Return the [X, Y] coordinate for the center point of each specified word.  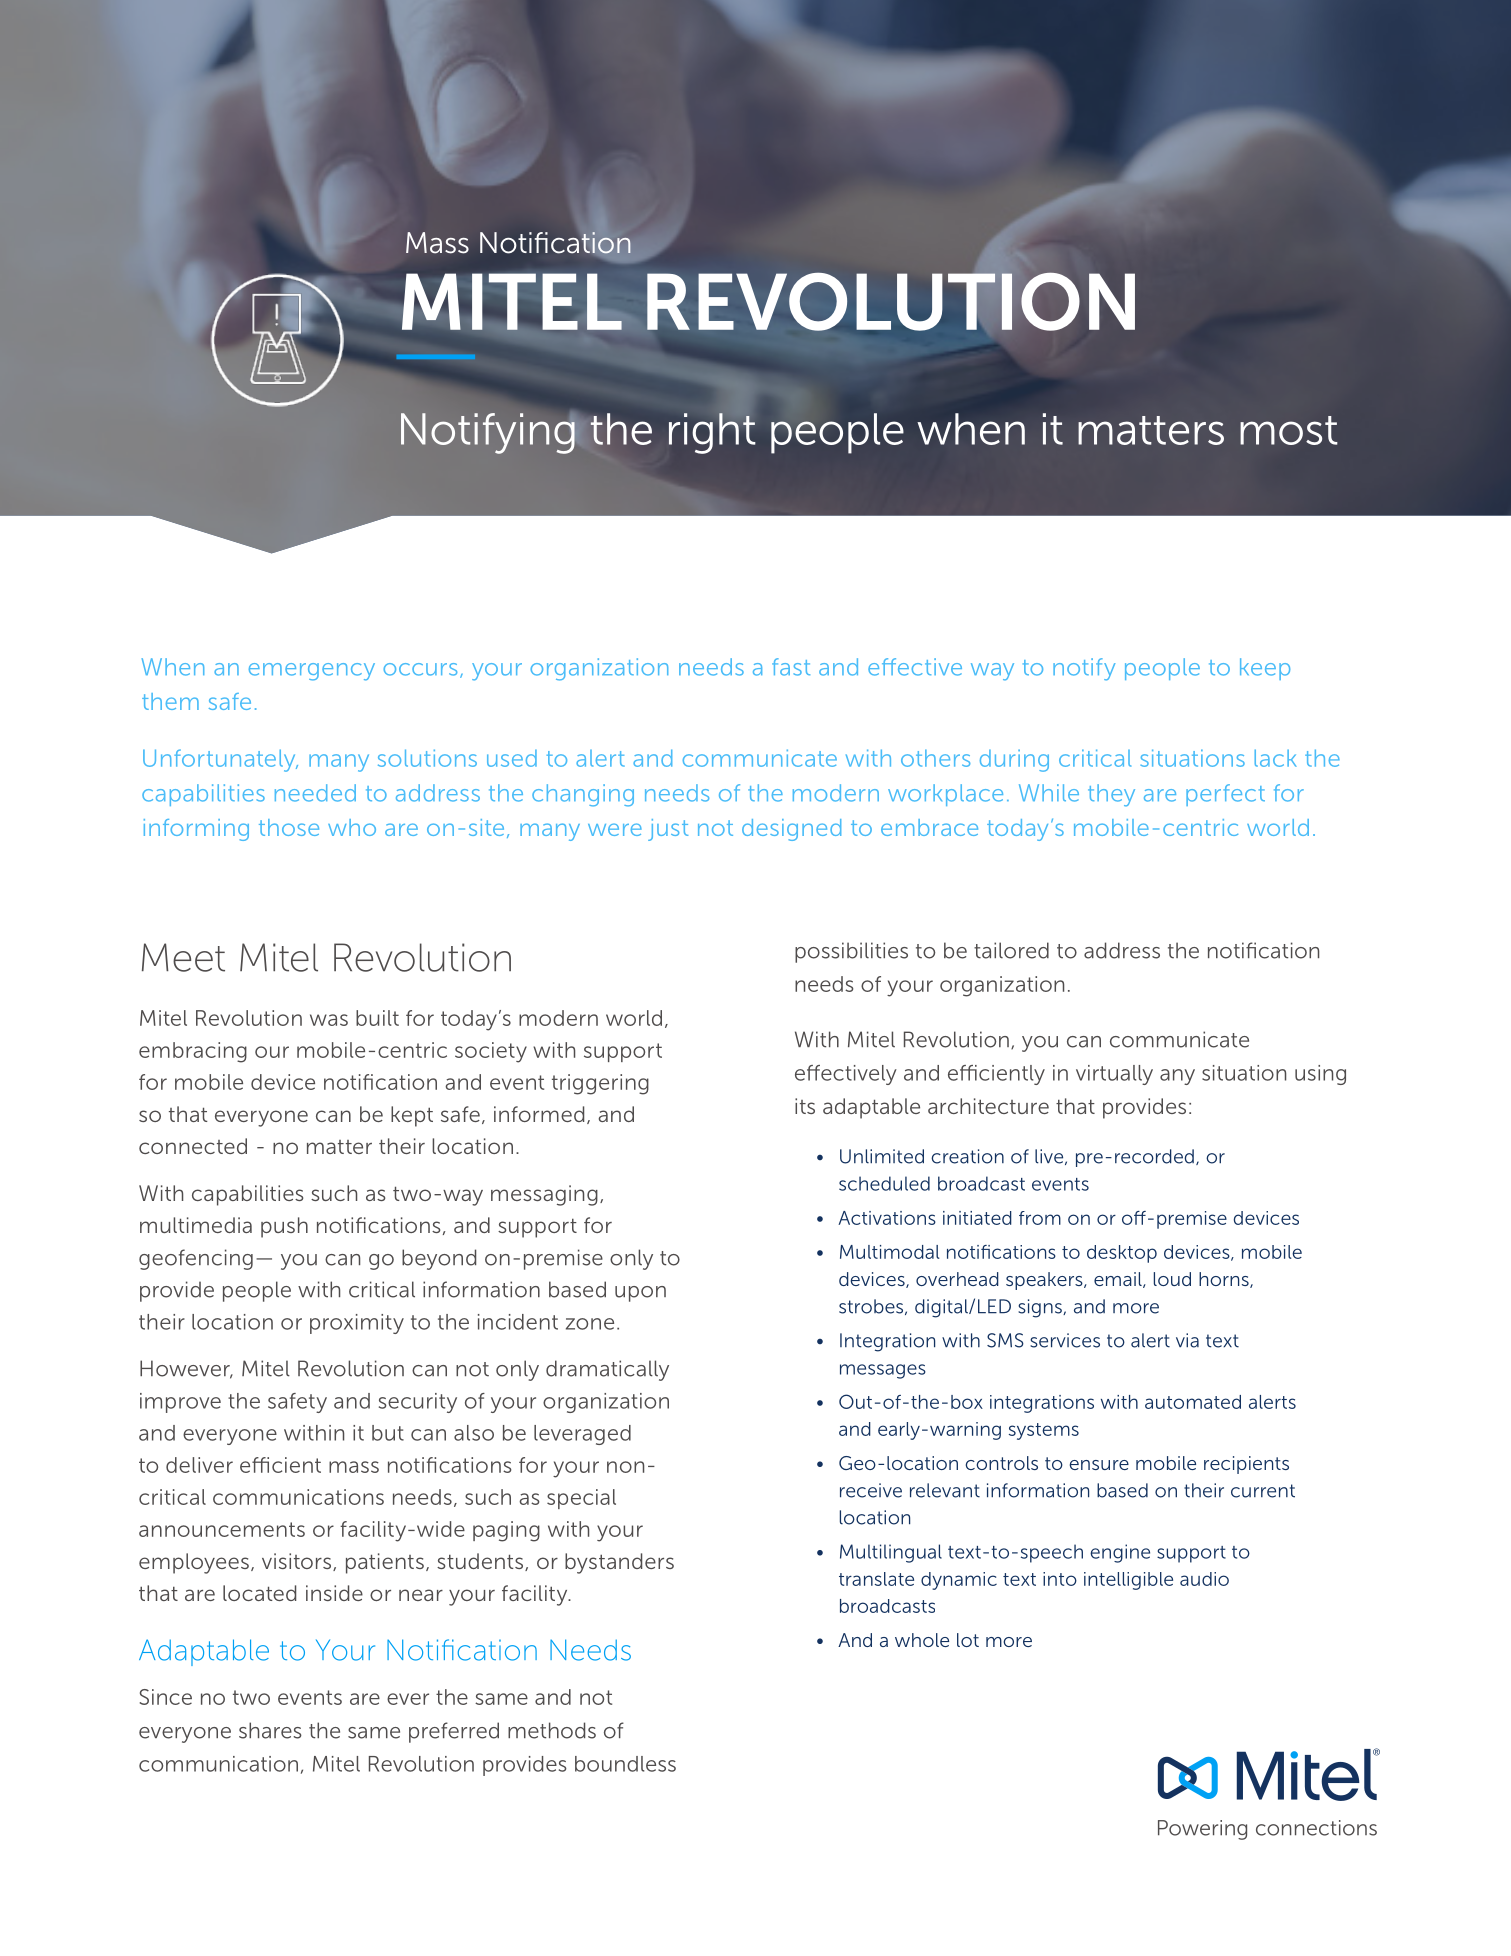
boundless [625, 1764]
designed [791, 830]
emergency [312, 672]
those [289, 827]
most [1288, 430]
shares [270, 1730]
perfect [1225, 795]
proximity [357, 1324]
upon [640, 1294]
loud [1172, 1279]
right [712, 433]
